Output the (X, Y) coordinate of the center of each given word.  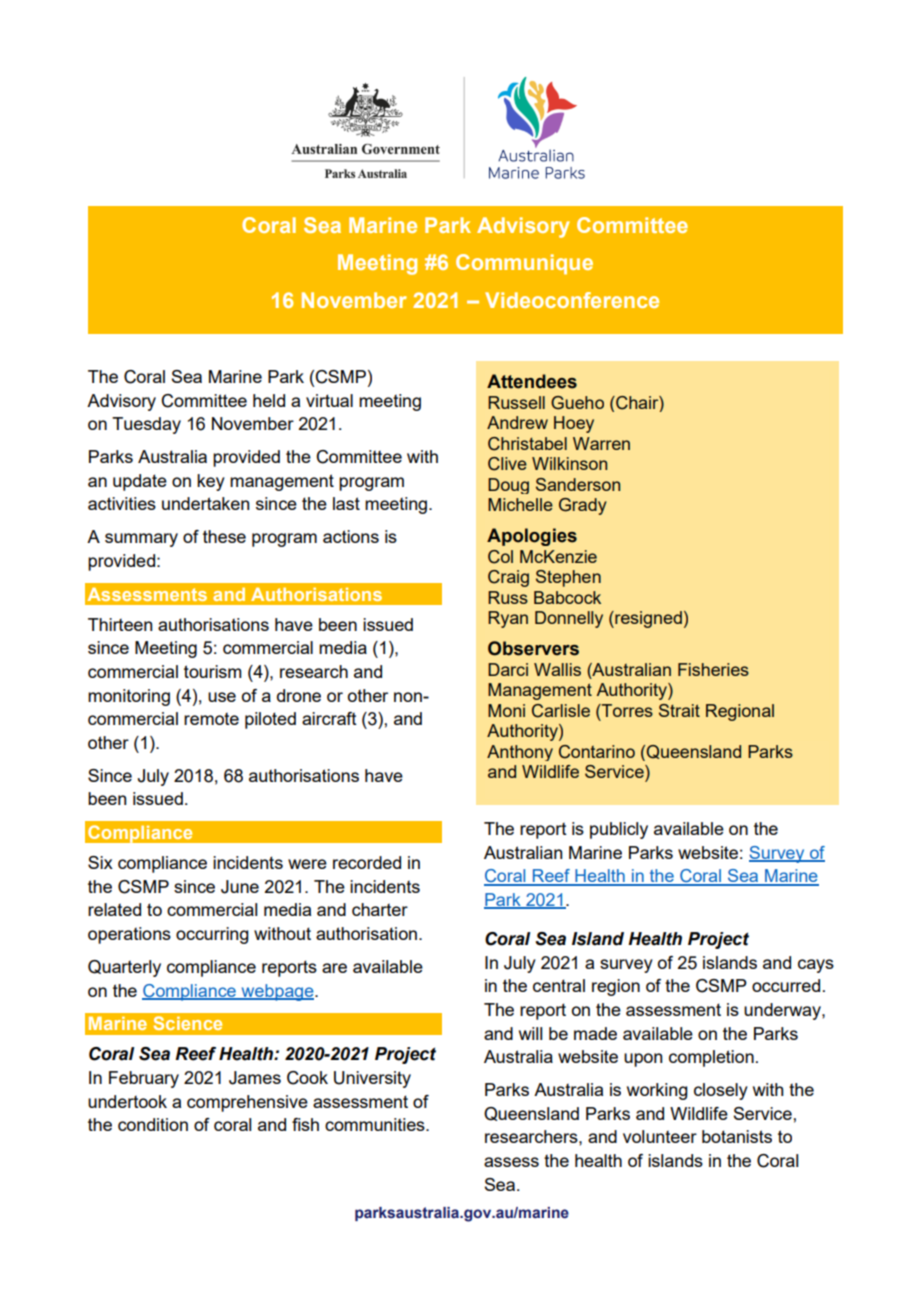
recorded (367, 862)
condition (153, 1124)
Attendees (532, 381)
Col (500, 557)
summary (141, 540)
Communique (524, 264)
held (269, 400)
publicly (619, 830)
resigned (647, 619)
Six (100, 862)
